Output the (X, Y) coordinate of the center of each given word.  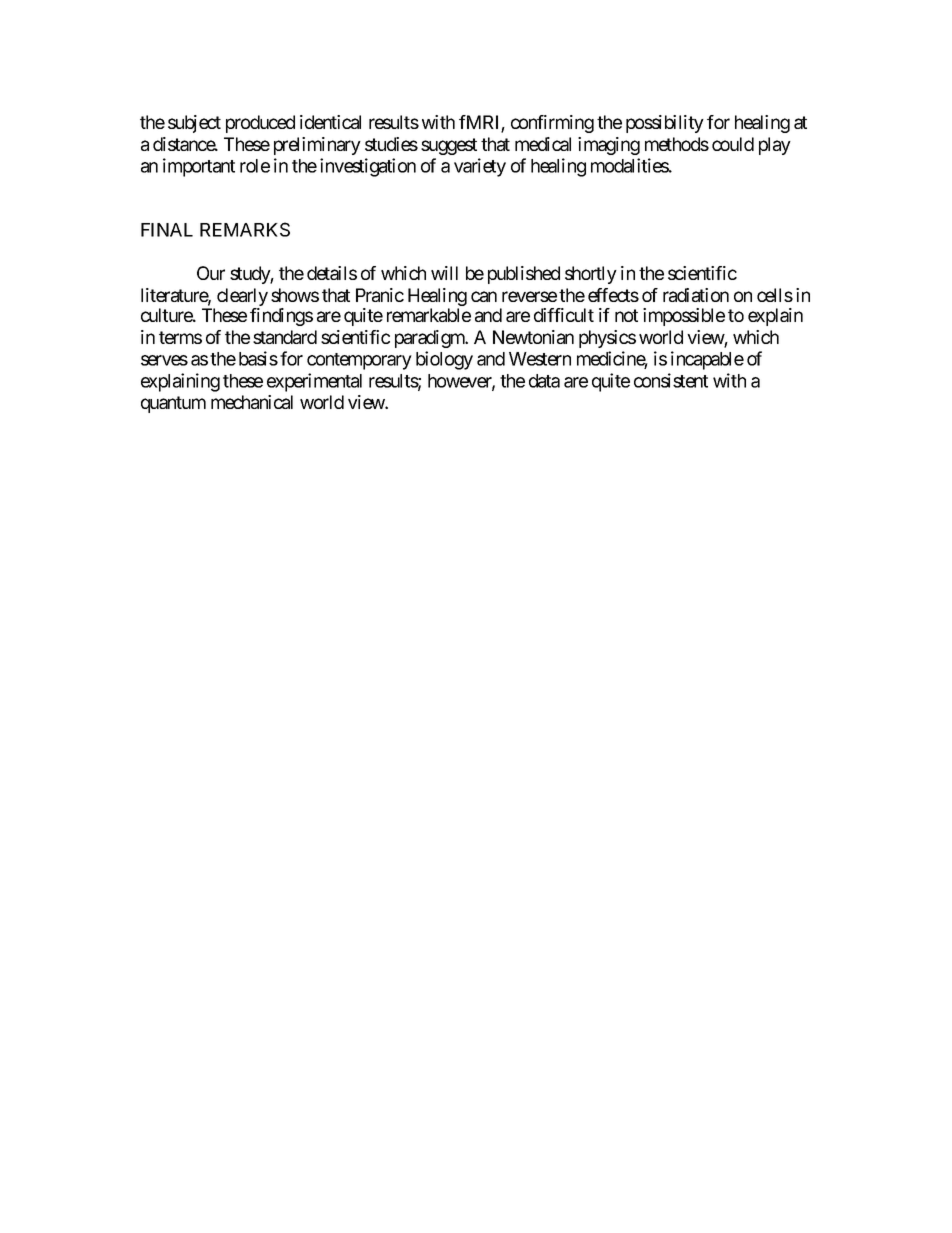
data (544, 381)
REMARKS (245, 229)
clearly (242, 298)
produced (260, 124)
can (484, 296)
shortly (591, 275)
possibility (665, 124)
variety (480, 167)
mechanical (252, 402)
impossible (684, 317)
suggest (449, 146)
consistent (671, 380)
